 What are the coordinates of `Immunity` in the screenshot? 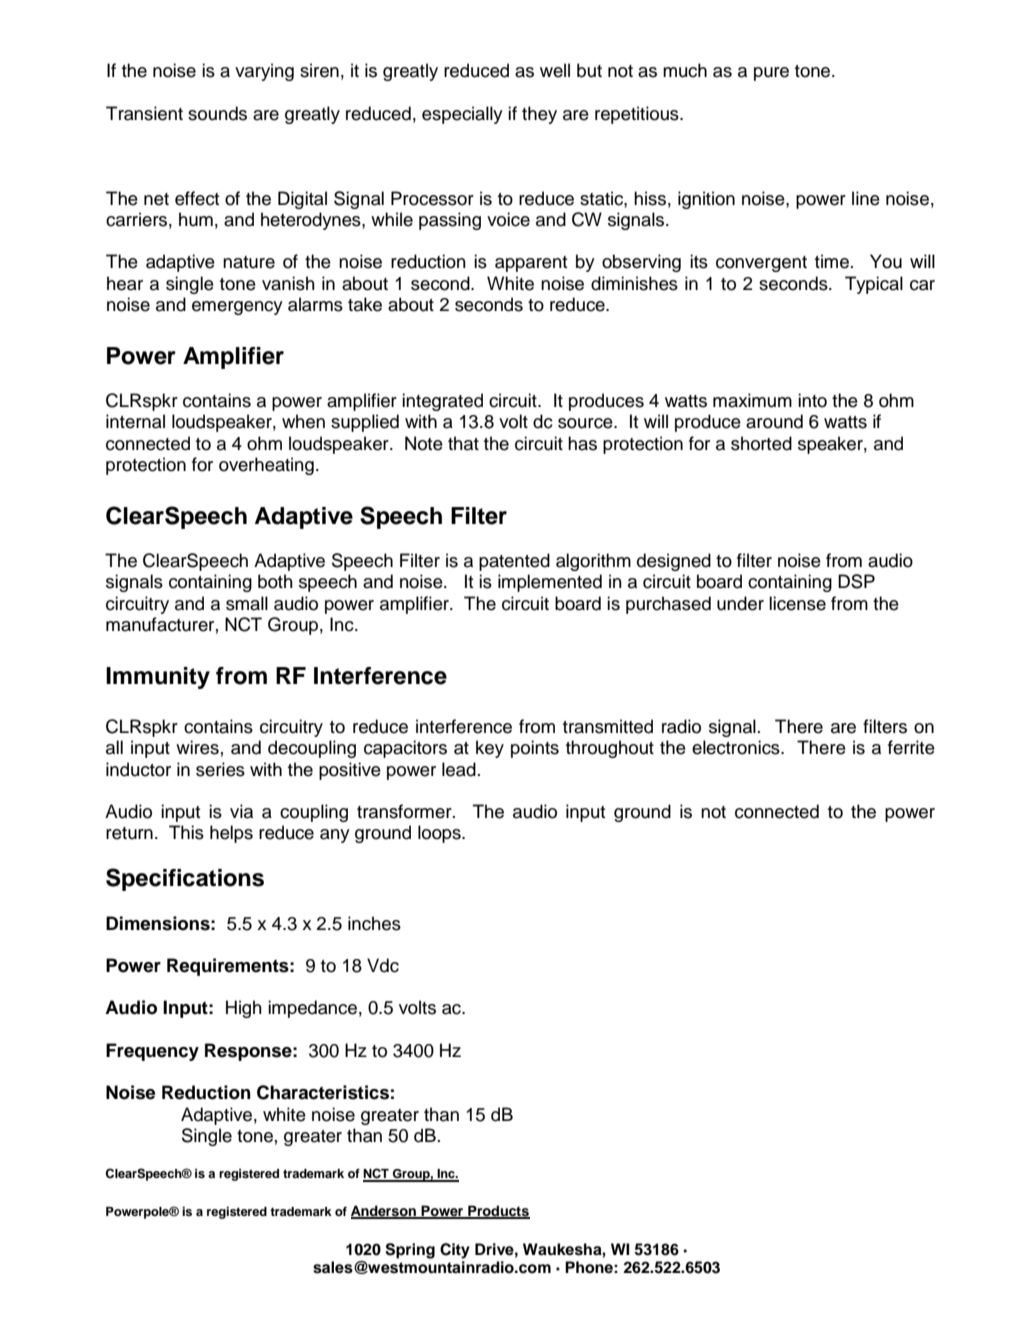 It's located at (158, 678).
